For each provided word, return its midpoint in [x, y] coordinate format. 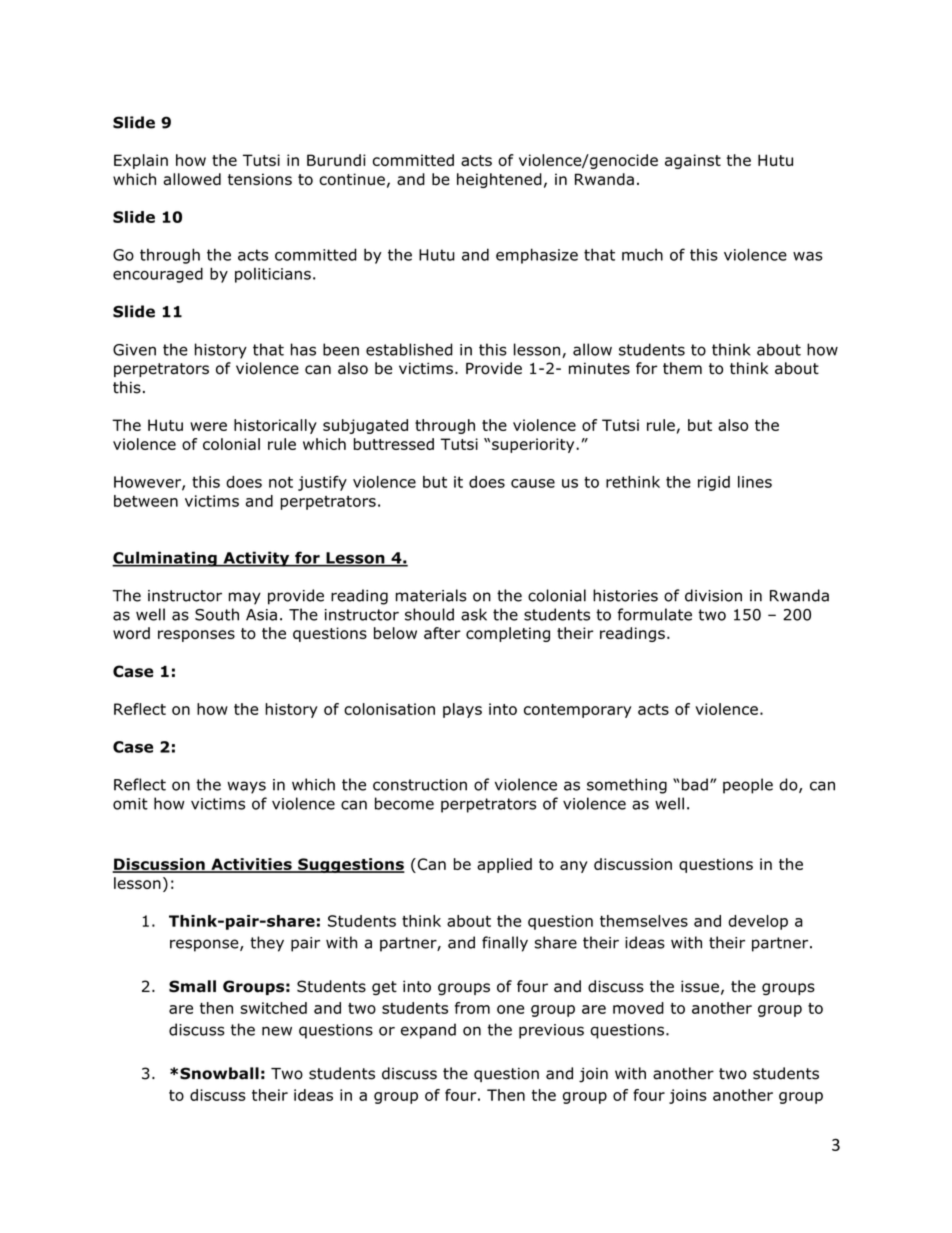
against [693, 161]
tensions [260, 179]
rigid [714, 483]
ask [474, 614]
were [208, 426]
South [217, 614]
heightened [499, 180]
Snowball [219, 1073]
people [748, 786]
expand [428, 1031]
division [713, 595]
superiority [534, 445]
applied [504, 865]
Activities [251, 865]
